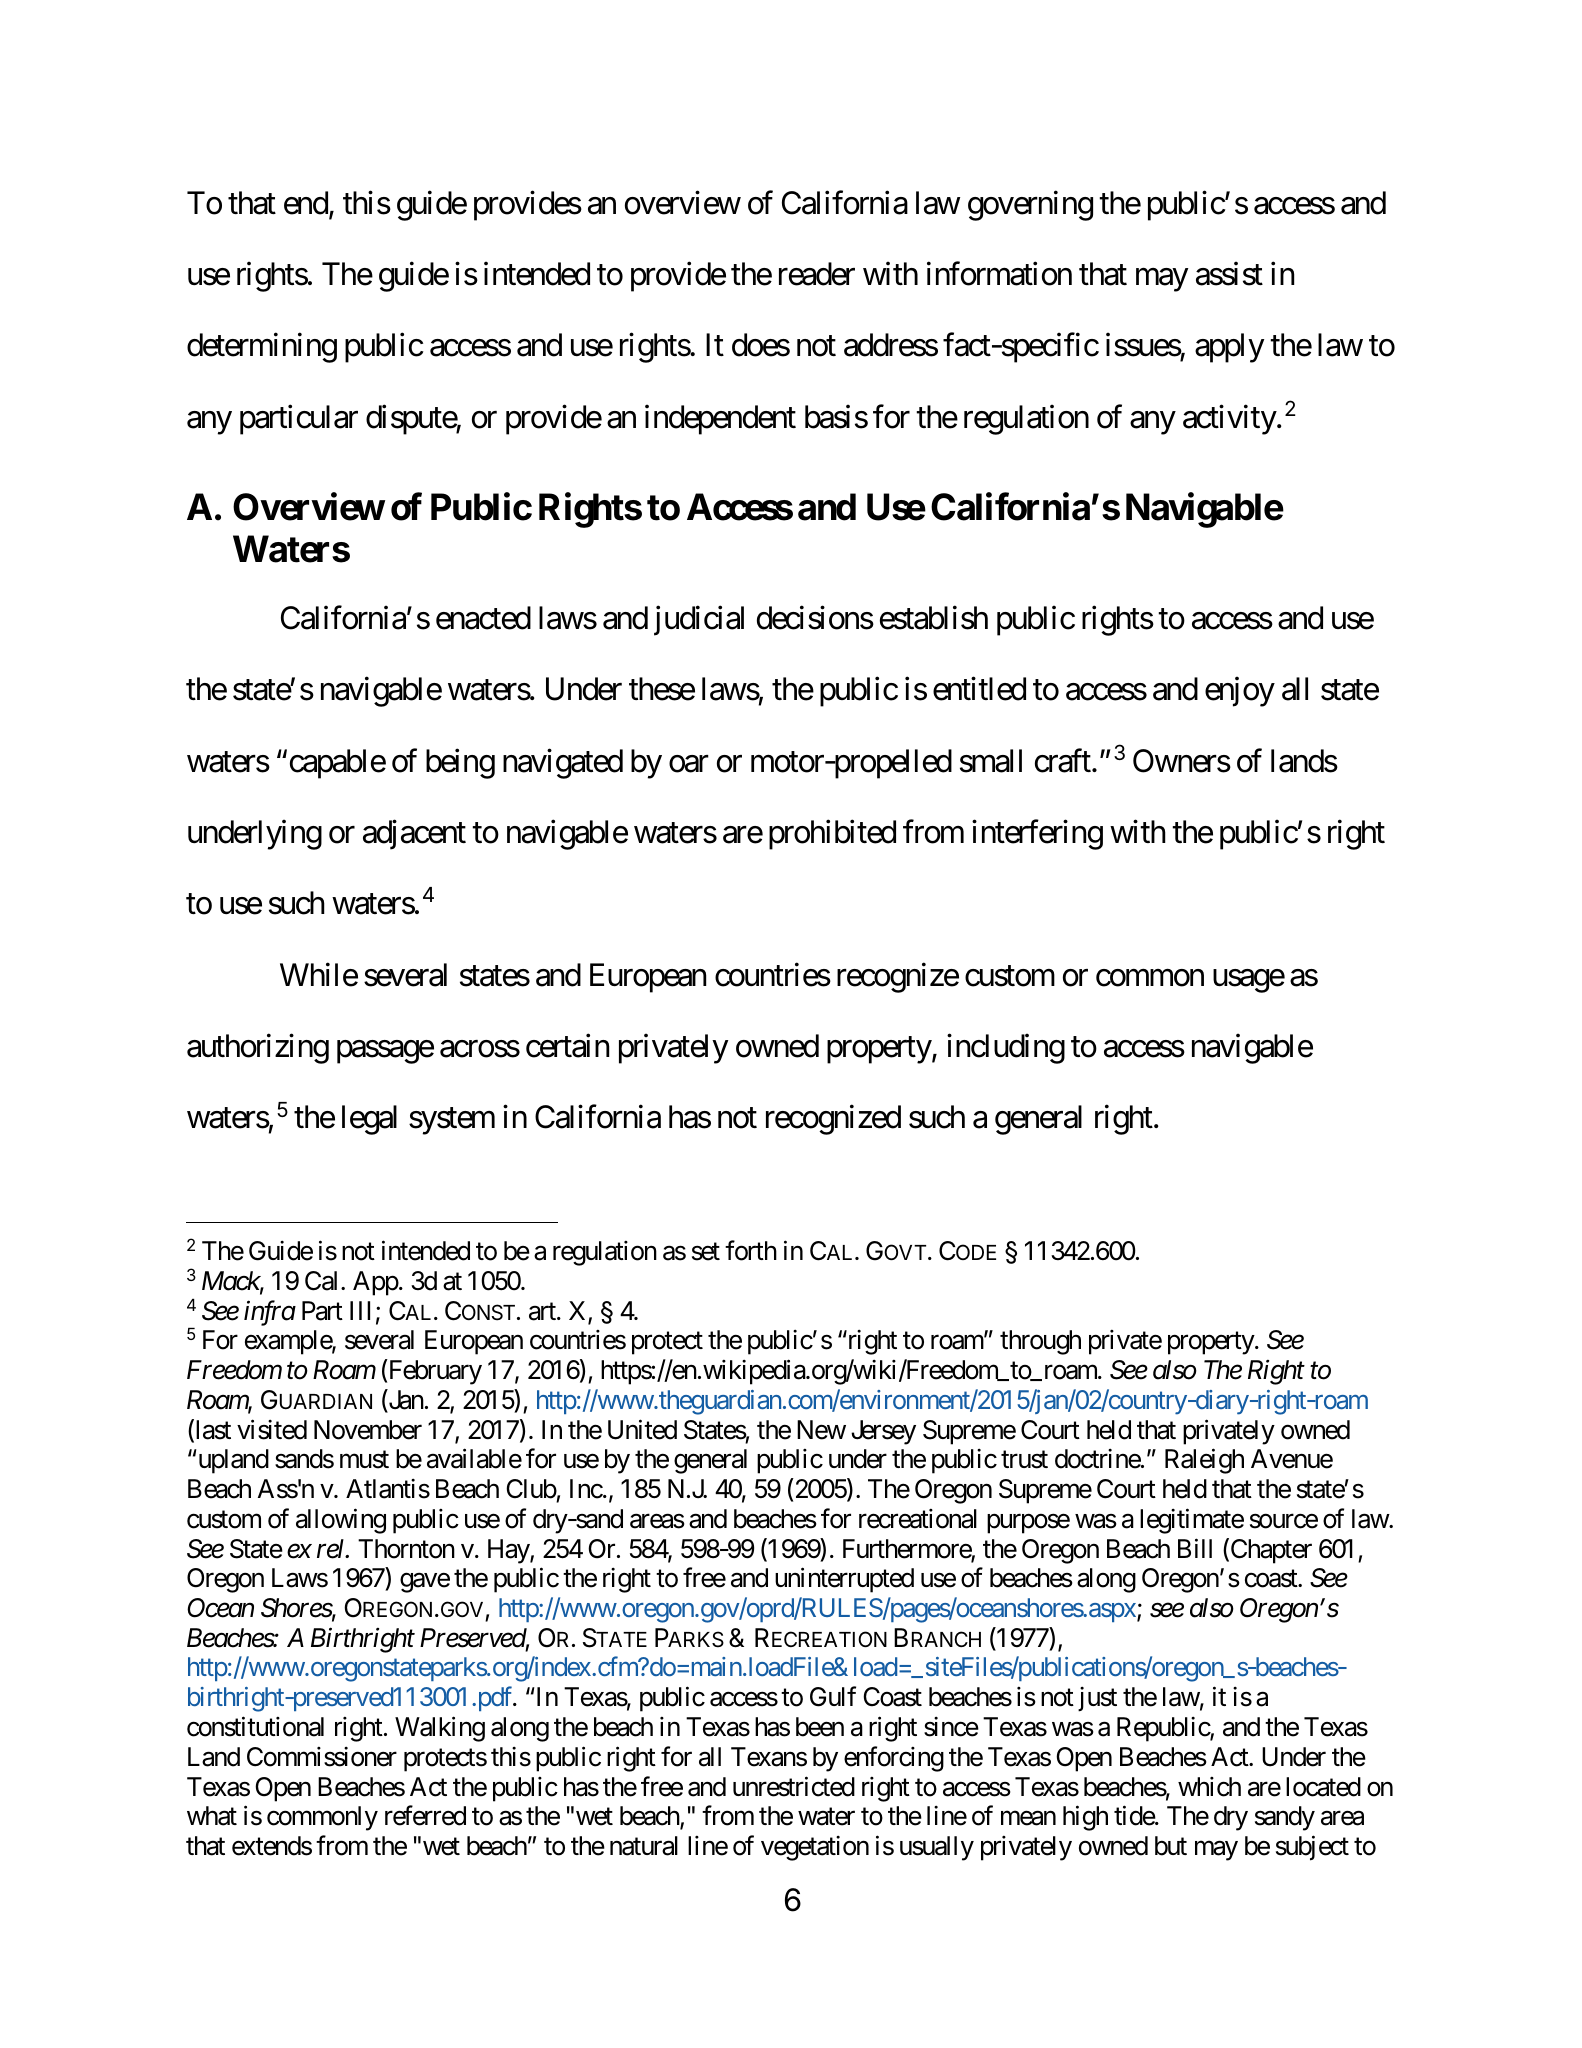  What do you see at coordinates (1209, 1787) in the screenshot?
I see `which` at bounding box center [1209, 1787].
